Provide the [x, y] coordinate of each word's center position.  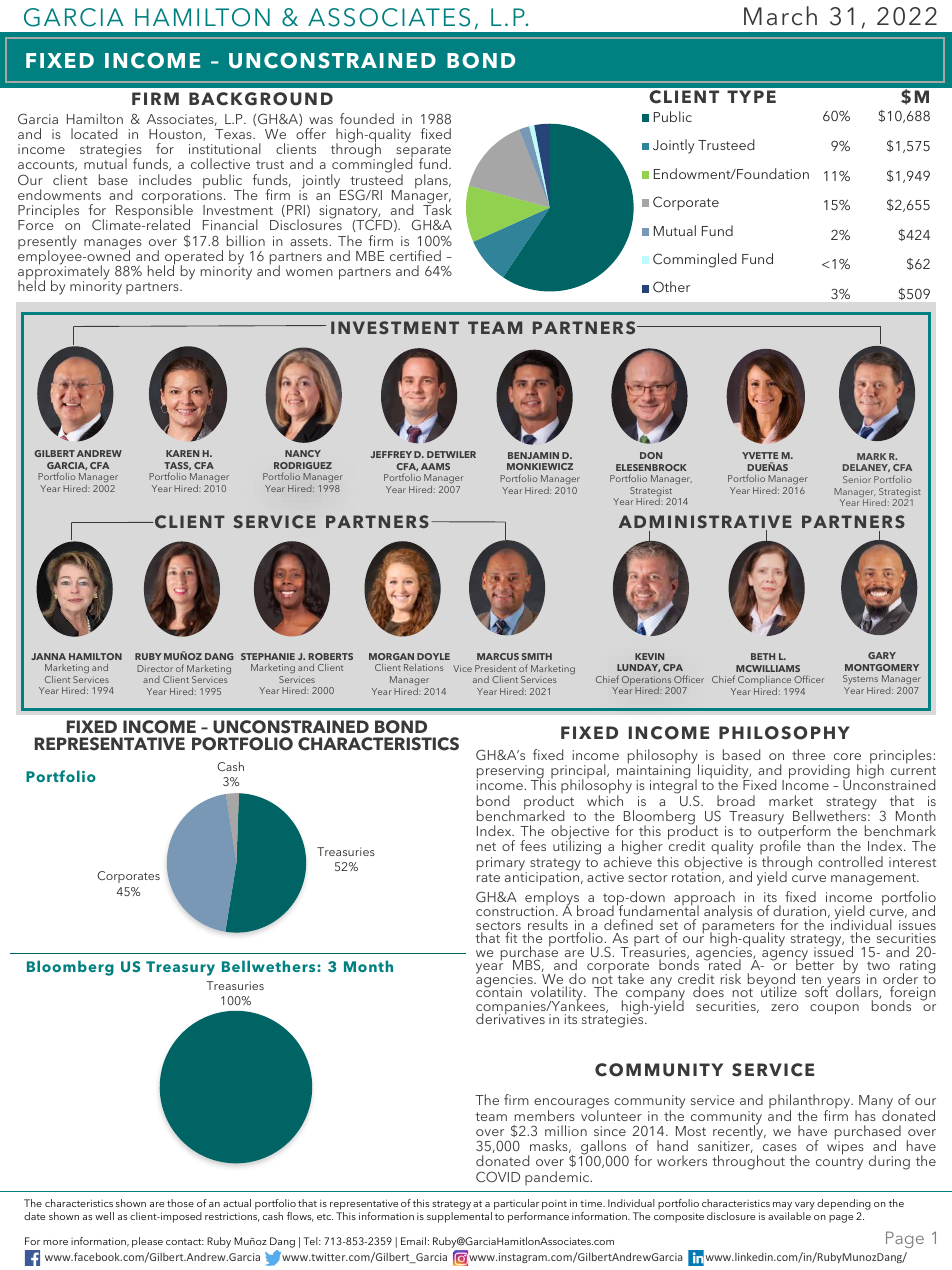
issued [833, 952]
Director [155, 668]
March [780, 16]
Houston [176, 135]
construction [515, 910]
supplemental [459, 1217]
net [486, 846]
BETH [763, 656]
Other [671, 287]
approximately [64, 272]
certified [415, 255]
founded [367, 118]
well [104, 1216]
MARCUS [498, 656]
